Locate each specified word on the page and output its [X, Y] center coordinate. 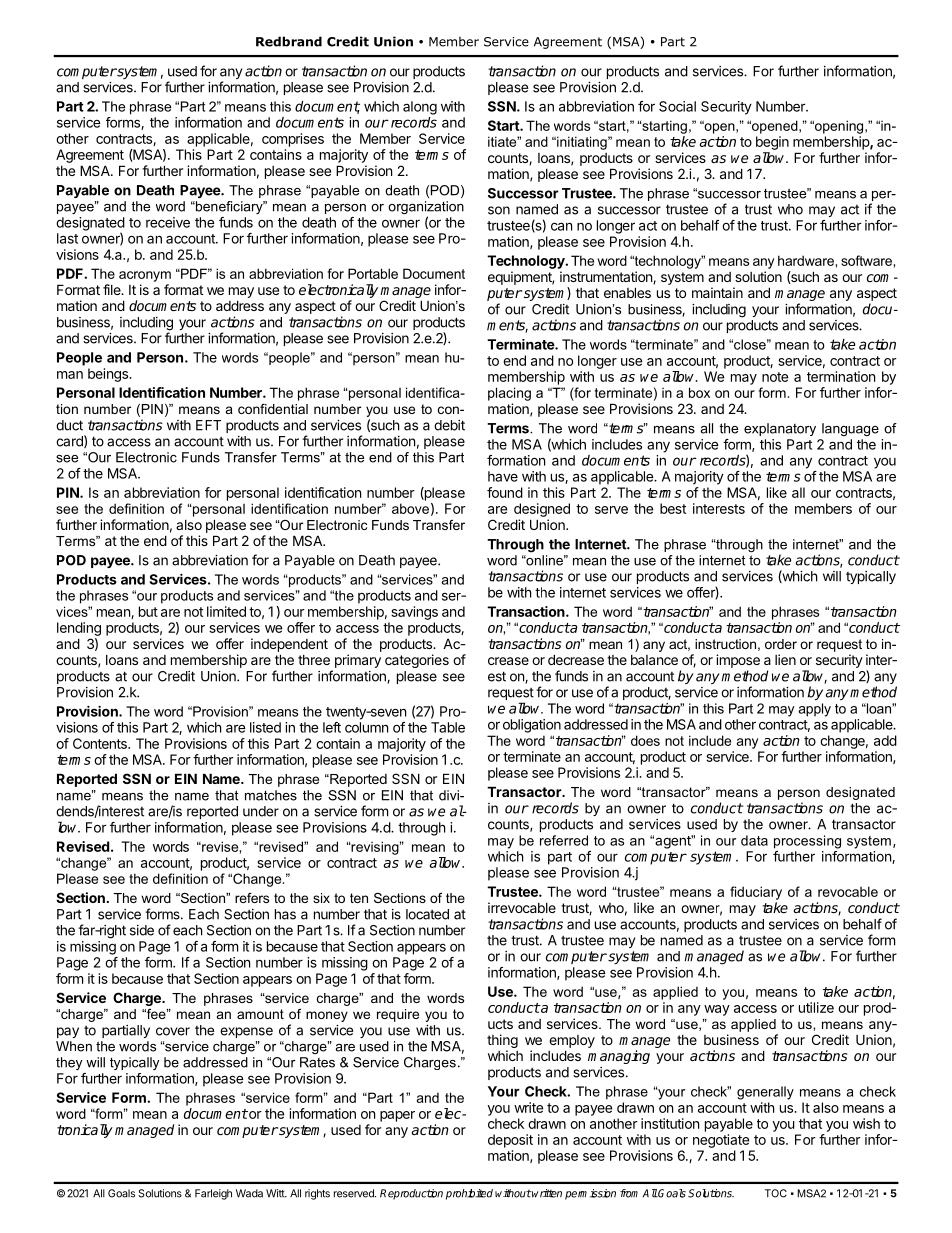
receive [168, 222]
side [142, 930]
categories [417, 661]
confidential [273, 409]
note [775, 377]
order [781, 644]
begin [772, 143]
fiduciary [756, 893]
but [148, 611]
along [420, 108]
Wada [249, 1193]
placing [509, 394]
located [427, 914]
